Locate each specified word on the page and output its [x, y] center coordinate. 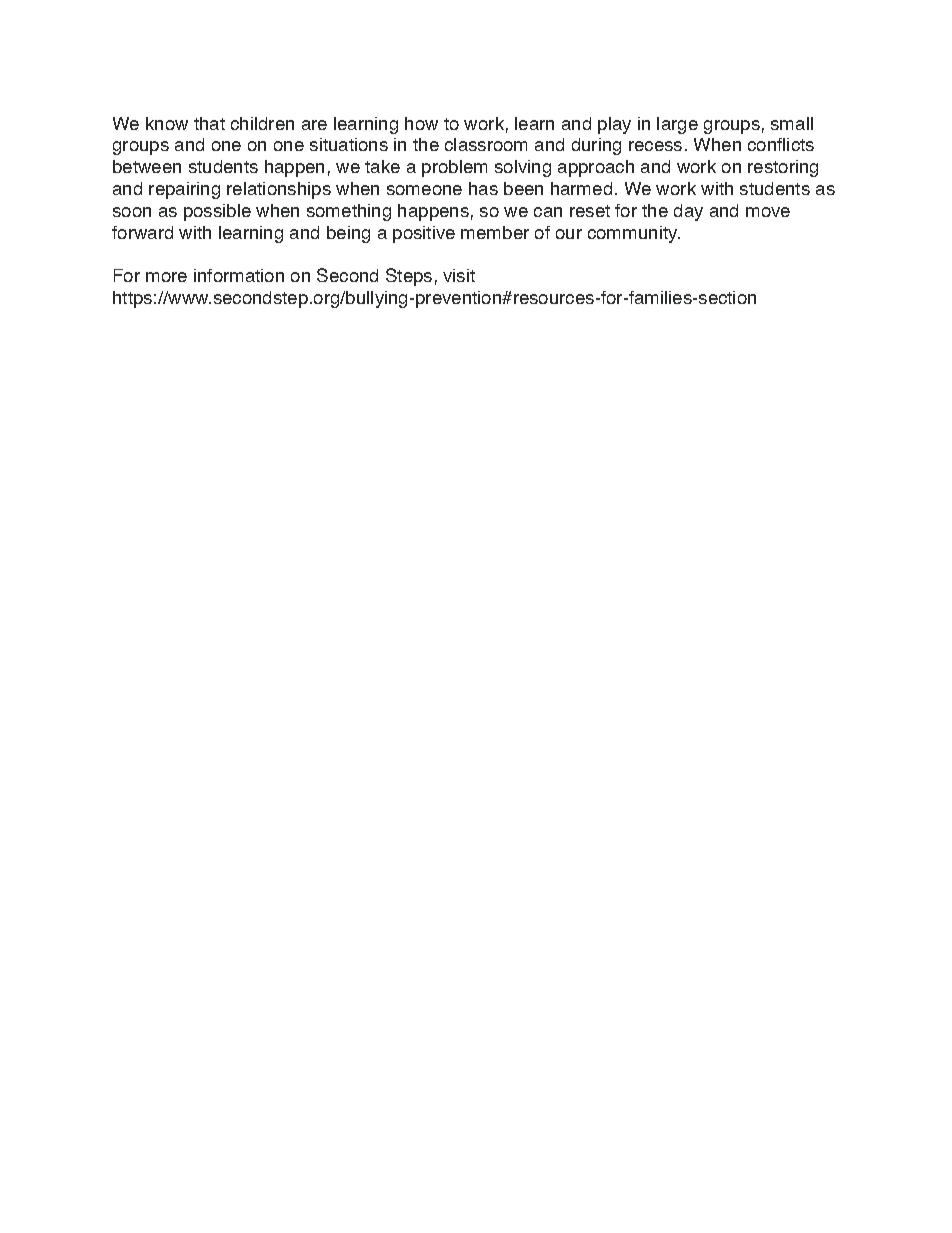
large [677, 125]
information [239, 275]
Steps [409, 277]
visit [459, 275]
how [421, 123]
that [209, 123]
